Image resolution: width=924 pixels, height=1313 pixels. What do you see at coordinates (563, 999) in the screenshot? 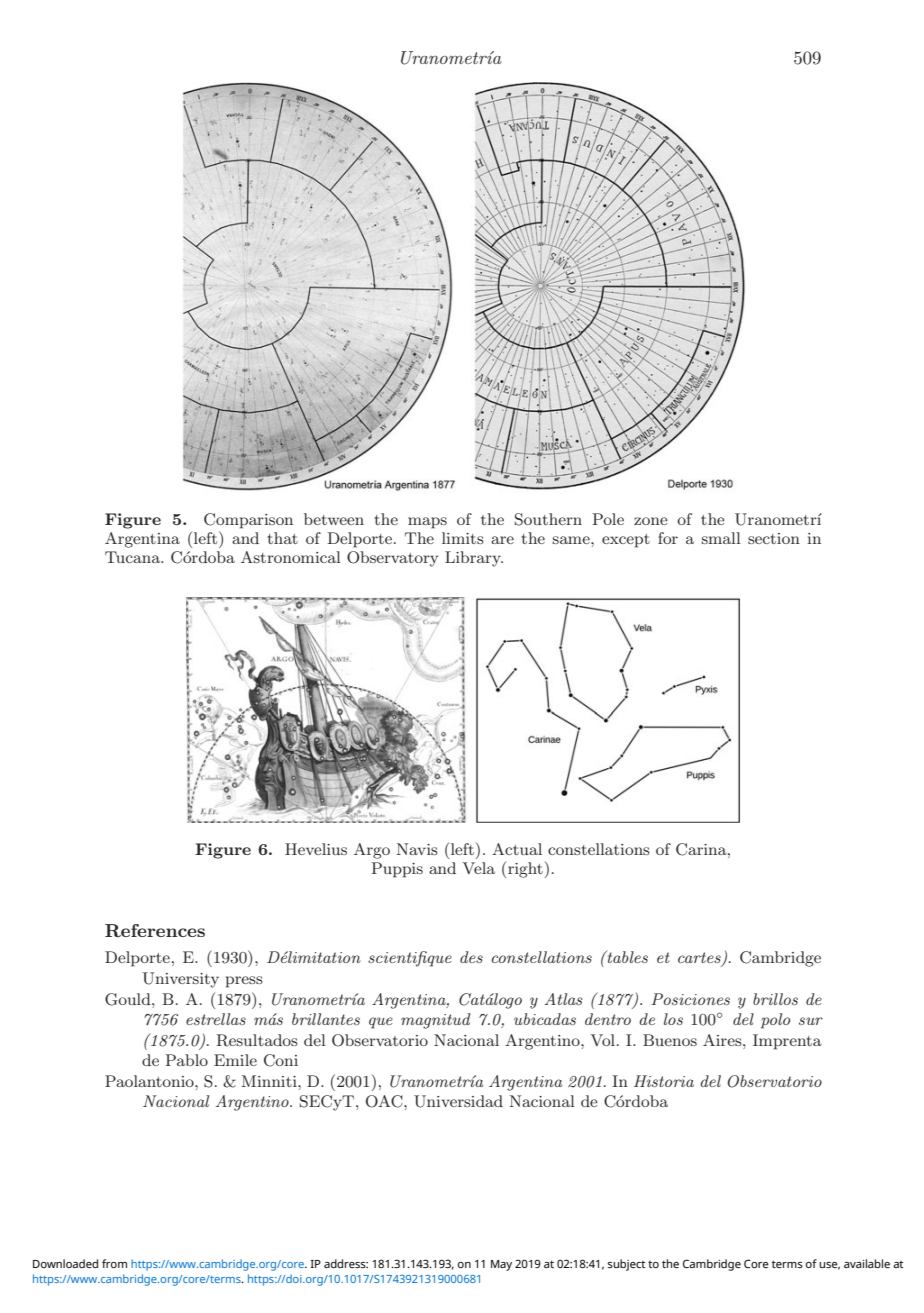
I see `Atlas` at bounding box center [563, 999].
